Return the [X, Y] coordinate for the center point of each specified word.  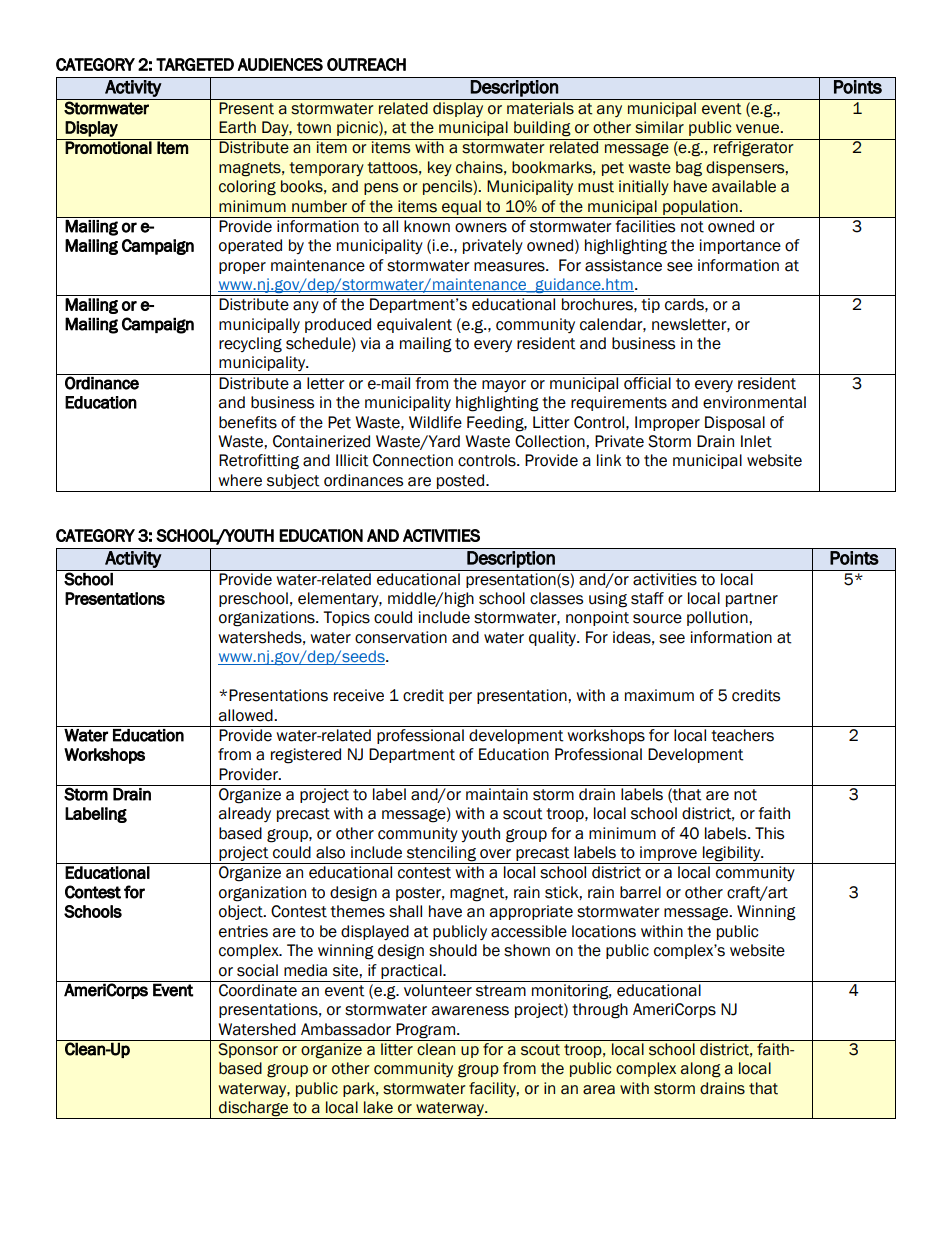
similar [659, 127]
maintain [497, 794]
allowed [246, 715]
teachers [742, 735]
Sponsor [248, 1050]
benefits [248, 422]
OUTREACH [366, 64]
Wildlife [435, 422]
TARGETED [195, 64]
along [701, 1070]
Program [425, 1031]
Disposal [735, 423]
